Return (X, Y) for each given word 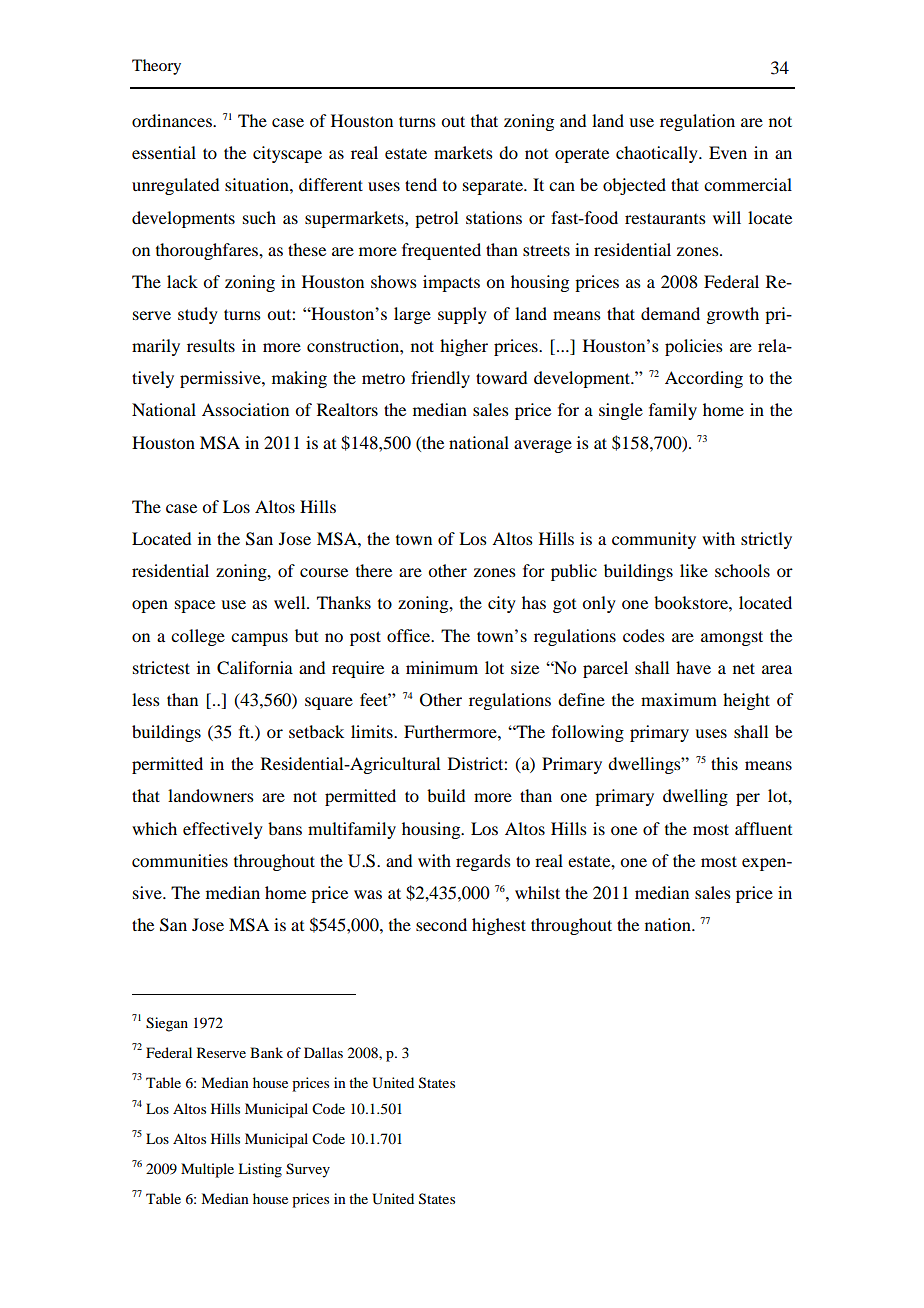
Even (728, 152)
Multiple (207, 1170)
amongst (732, 638)
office (410, 635)
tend (421, 184)
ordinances (173, 120)
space (195, 606)
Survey (308, 1170)
